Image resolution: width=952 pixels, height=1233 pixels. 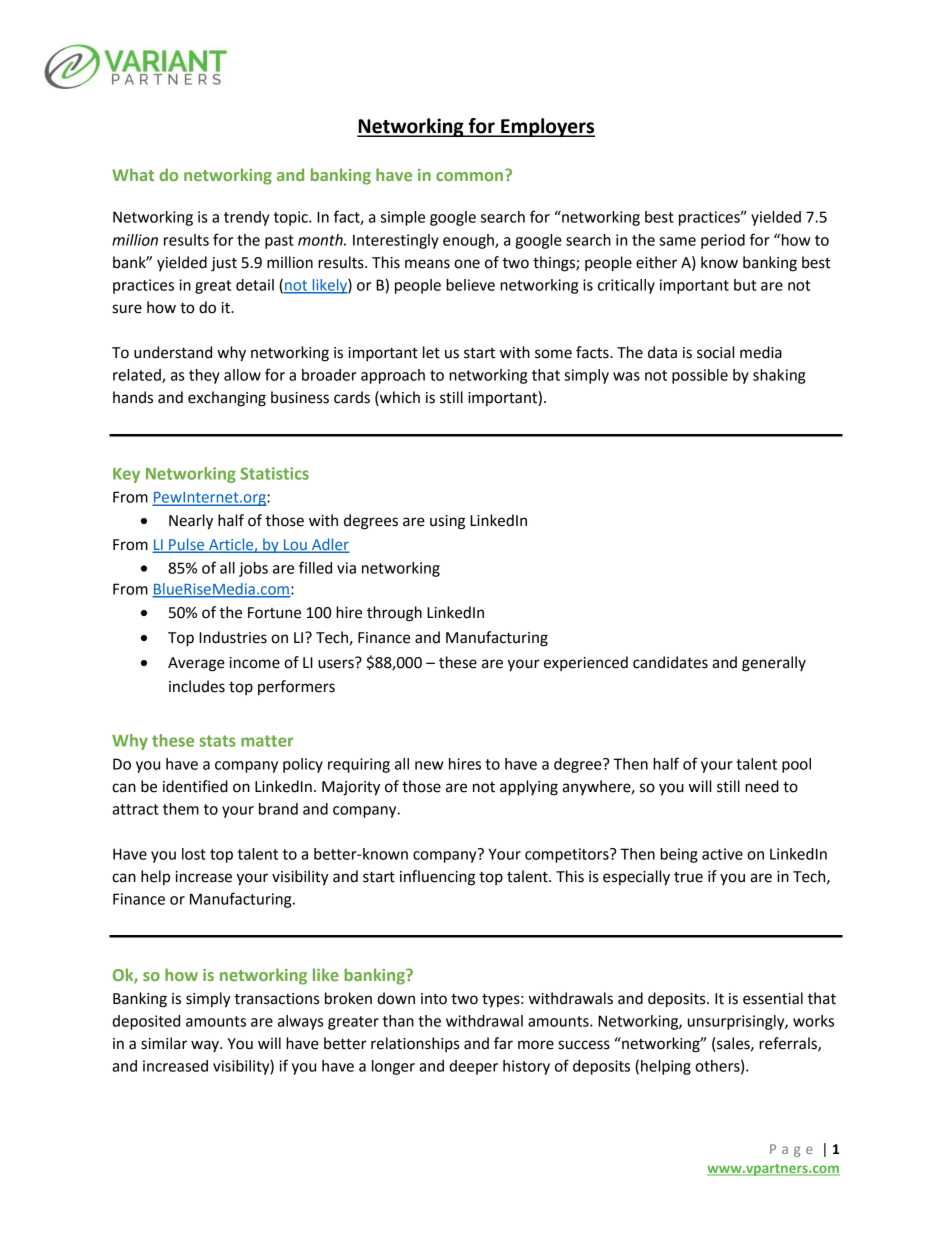 What do you see at coordinates (469, 176) in the screenshot?
I see `common` at bounding box center [469, 176].
